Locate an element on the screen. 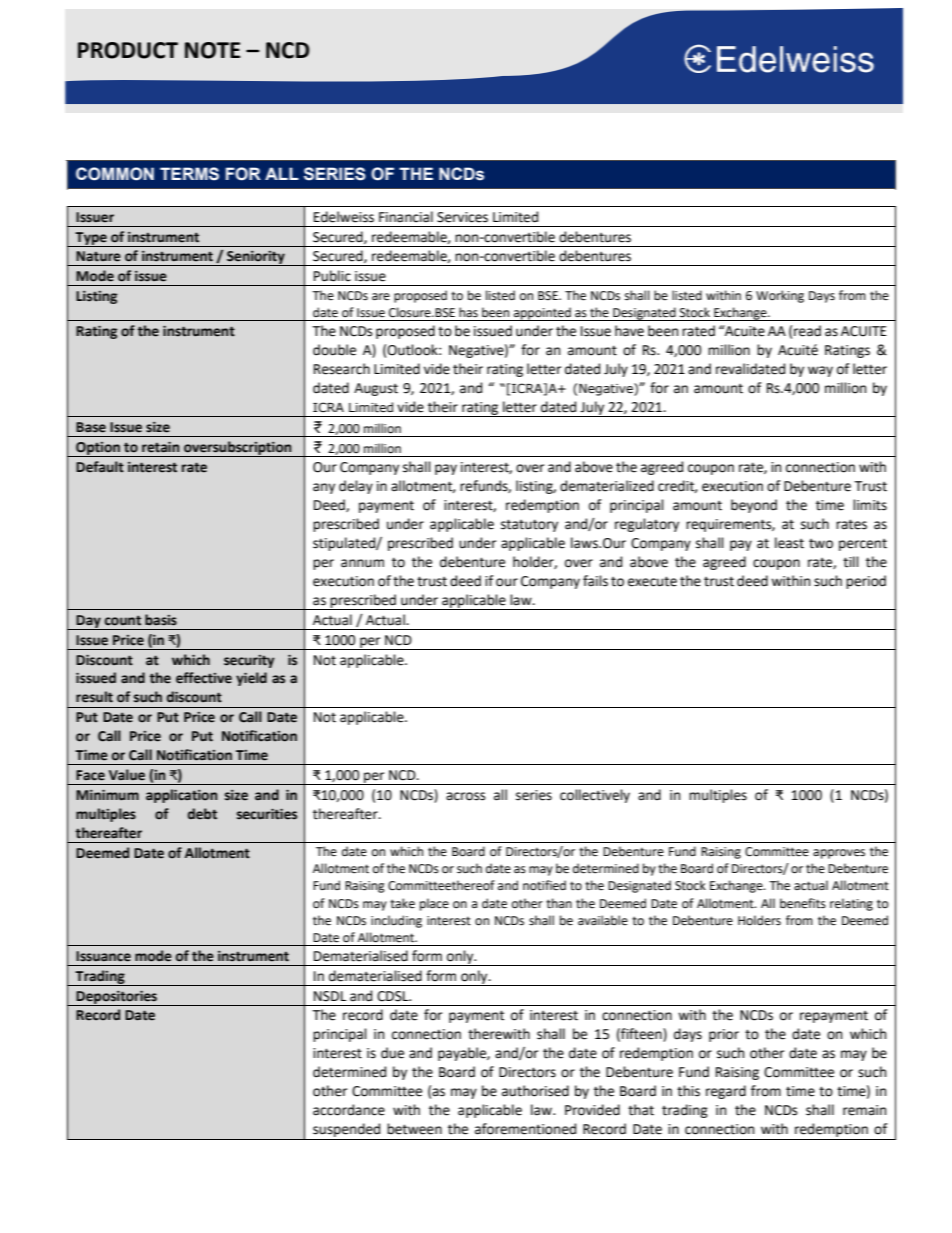 This screenshot has height=1233, width=952. Working is located at coordinates (780, 296).
